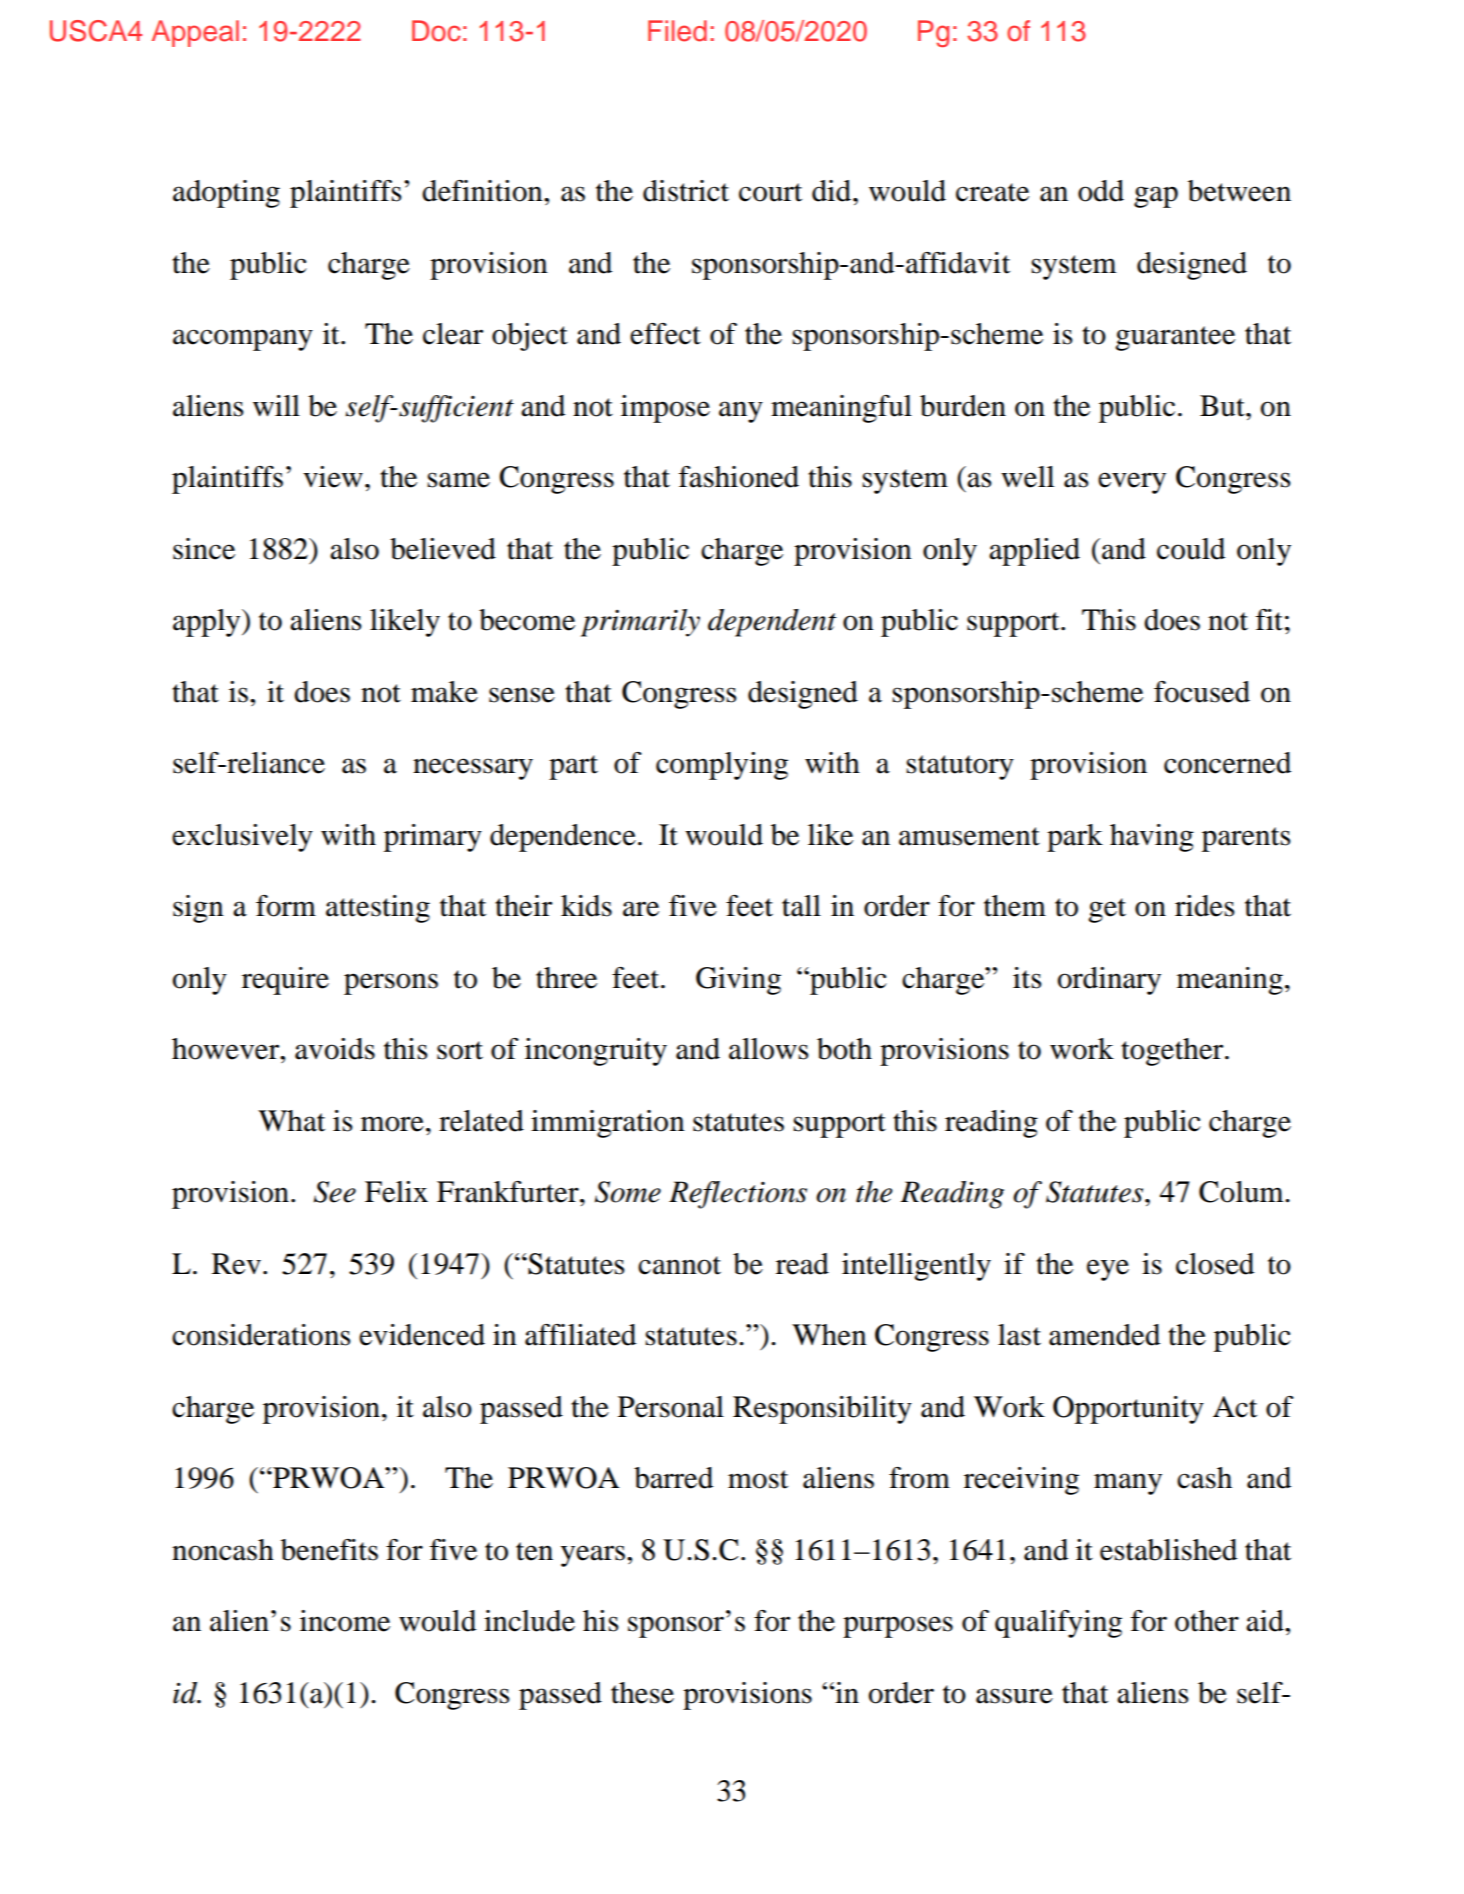 Image resolution: width=1464 pixels, height=1894 pixels. Describe the element at coordinates (436, 31) in the screenshot. I see `Doc` at that location.
